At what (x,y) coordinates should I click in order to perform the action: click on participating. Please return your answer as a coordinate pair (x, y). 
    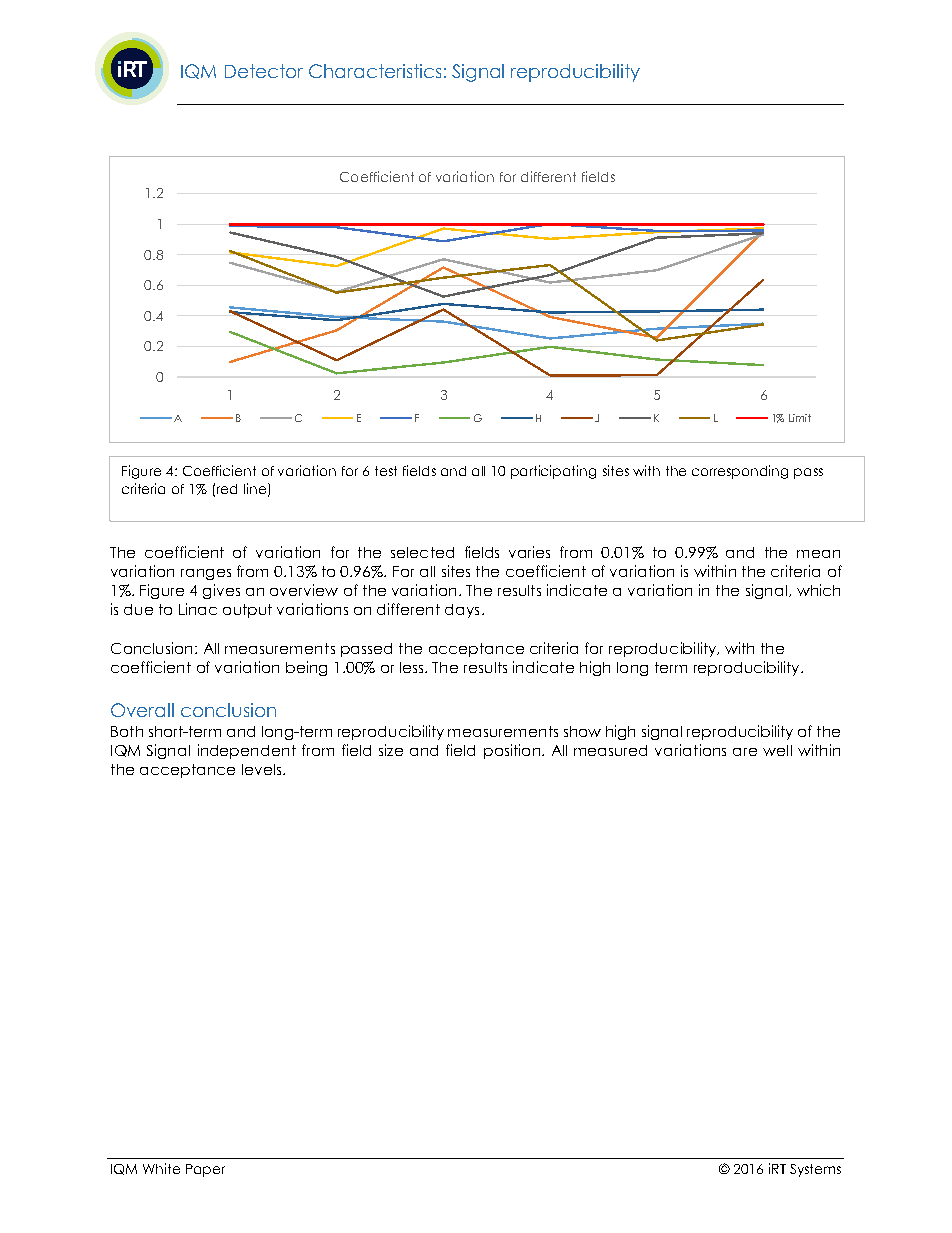
    Looking at the image, I should click on (553, 472).
